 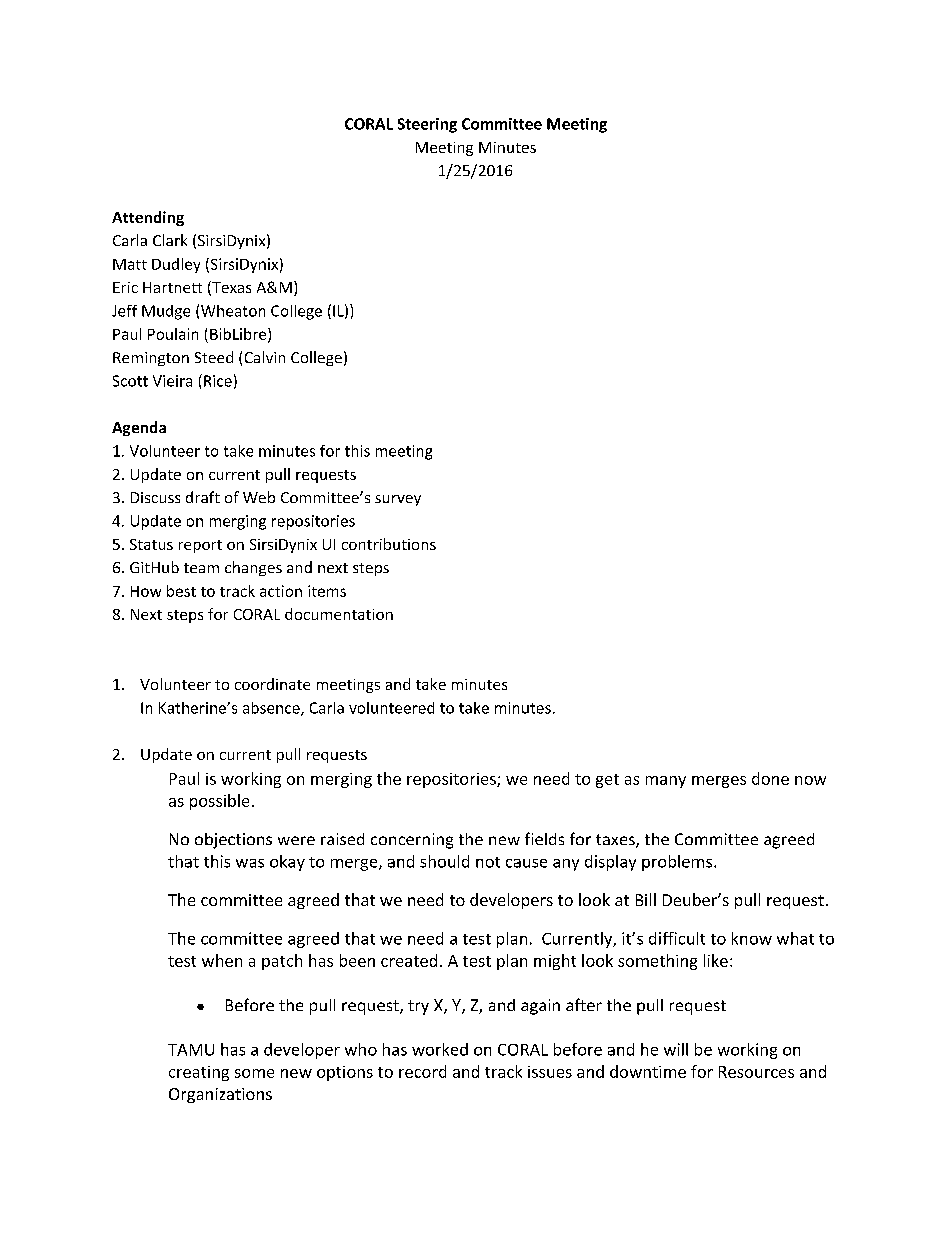 I want to click on best, so click(x=181, y=591).
